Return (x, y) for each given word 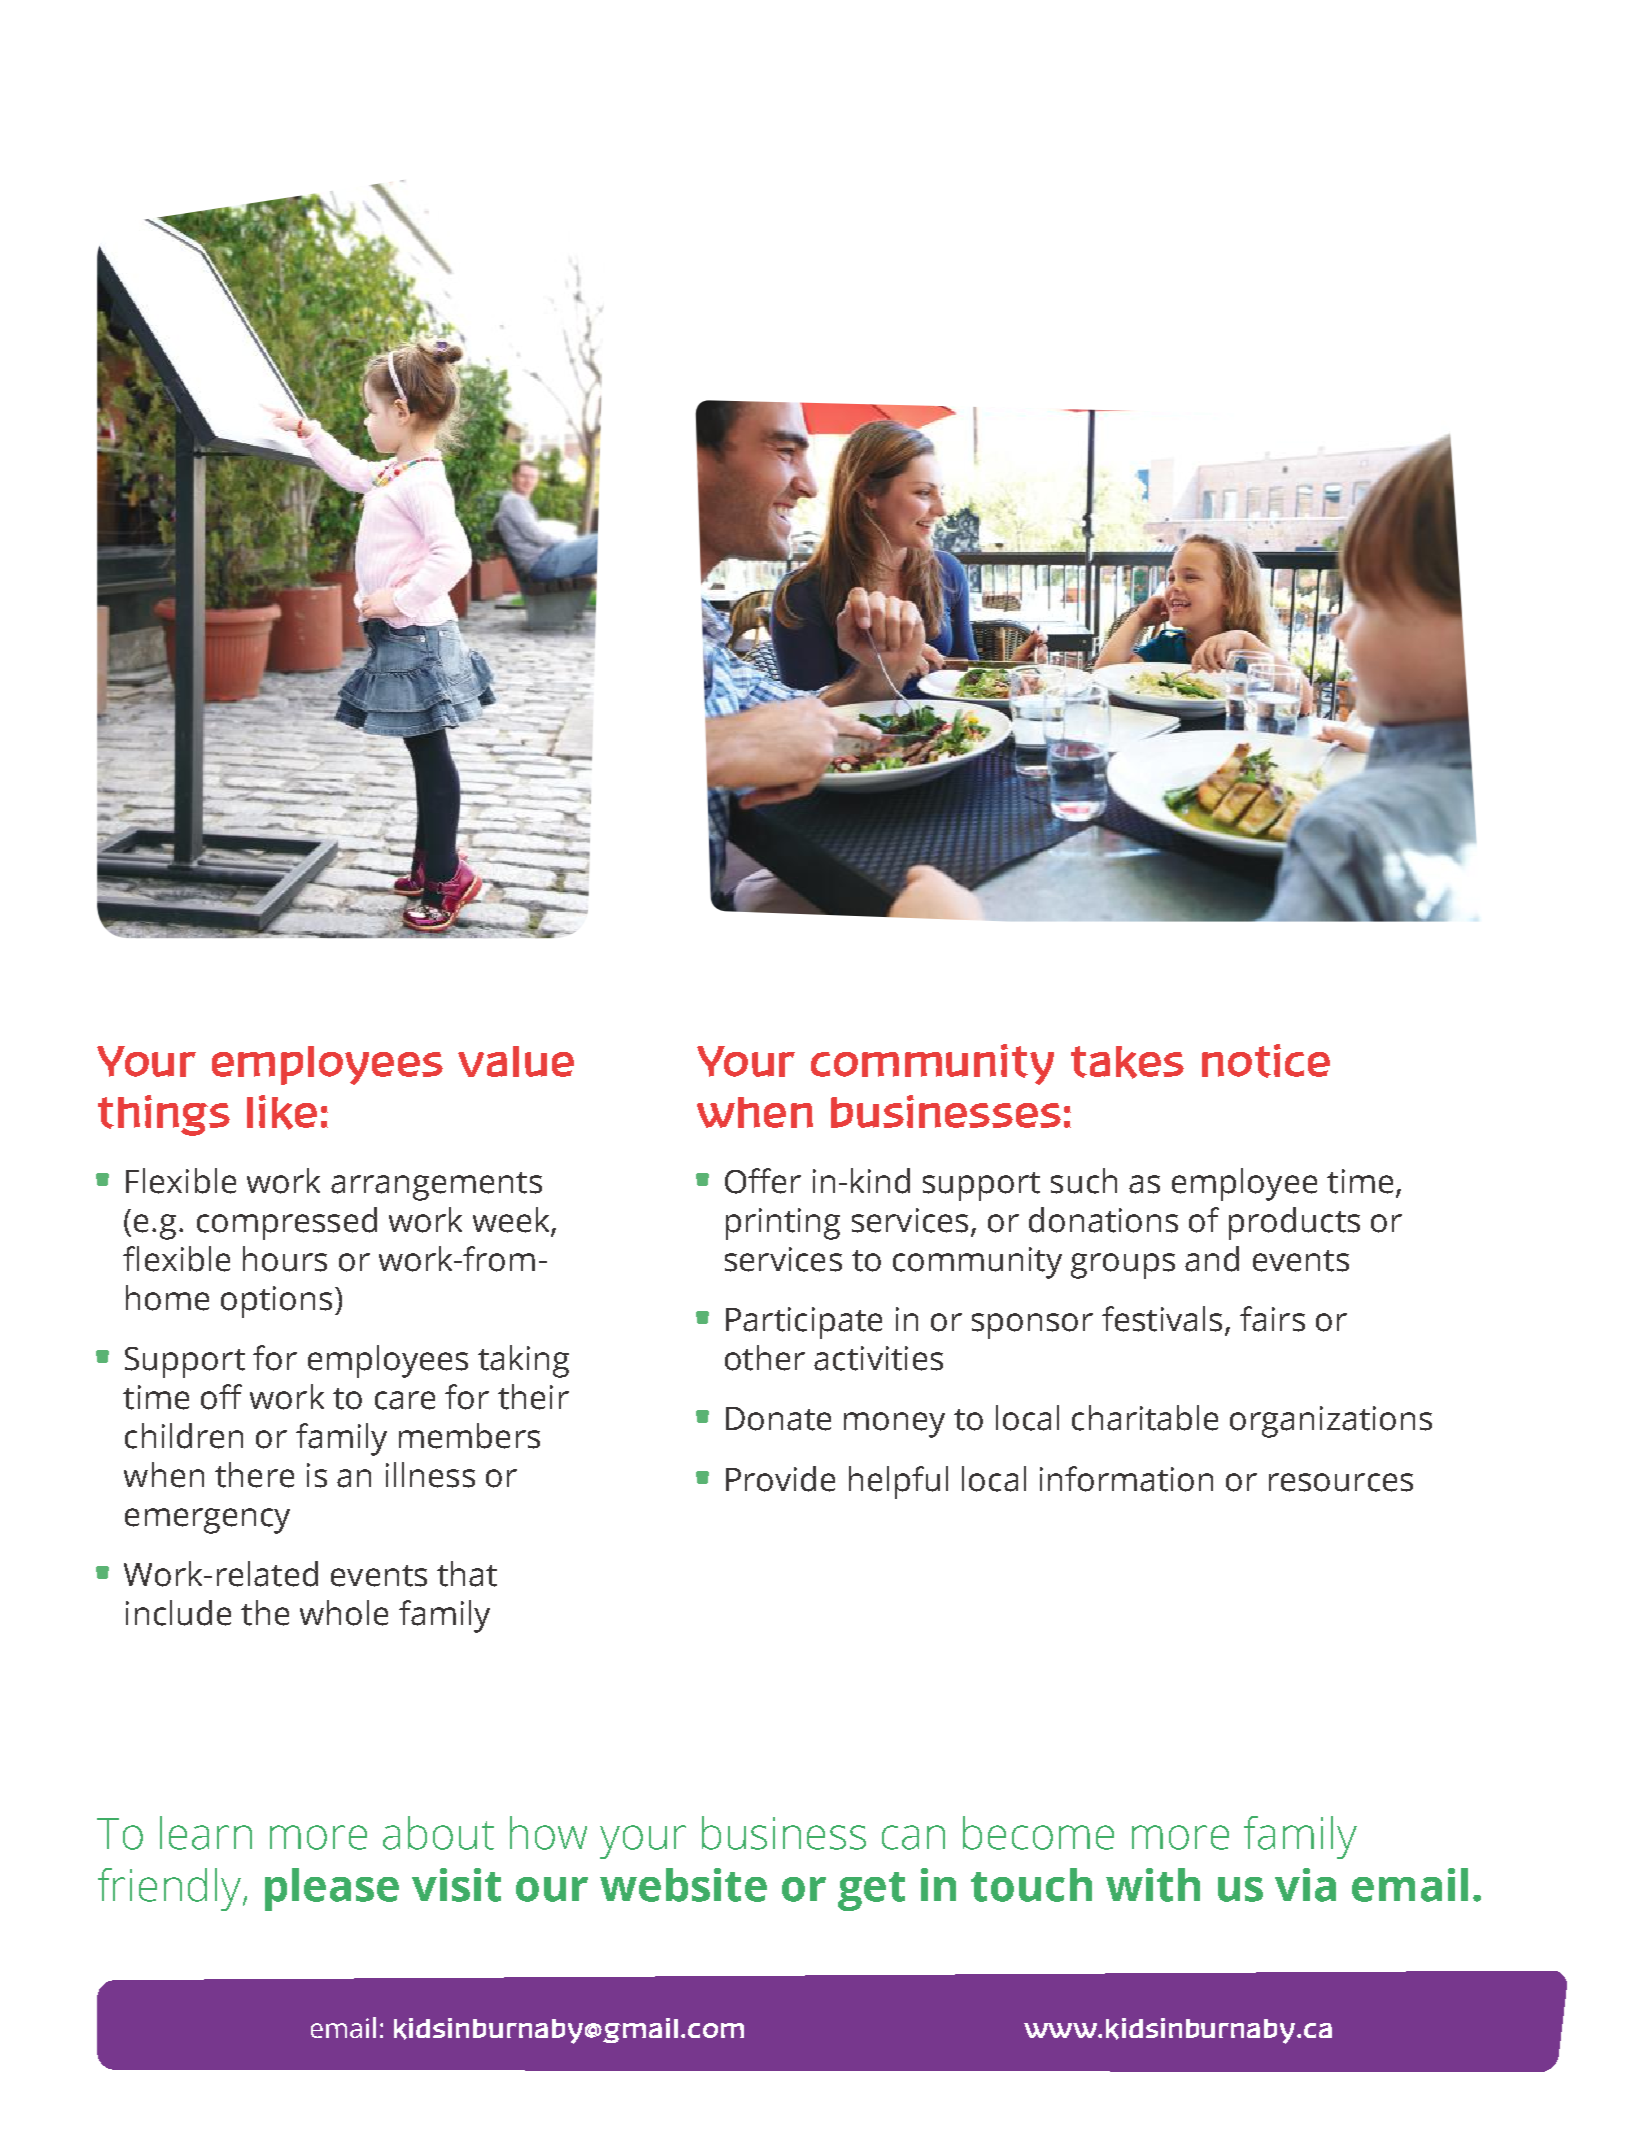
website (683, 1885)
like (282, 1112)
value (516, 1061)
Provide (780, 1479)
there (254, 1475)
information (1126, 1479)
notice (1266, 1061)
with (1153, 1885)
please (332, 1889)
